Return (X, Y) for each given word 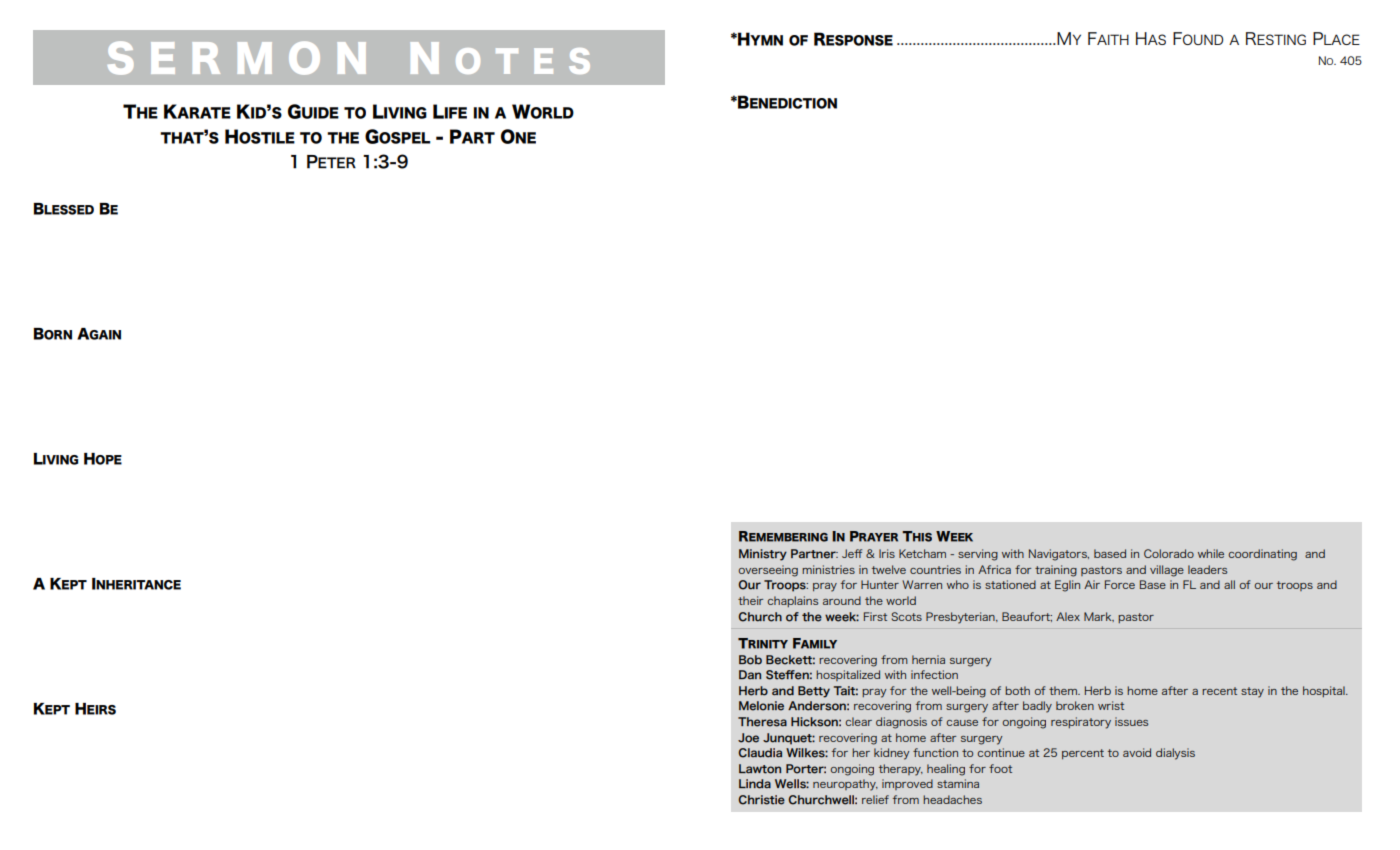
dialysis (1175, 754)
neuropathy (845, 785)
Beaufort (1027, 617)
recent (1219, 691)
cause (962, 723)
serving (978, 555)
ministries (828, 569)
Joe (748, 738)
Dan (750, 674)
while (1211, 553)
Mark (1099, 617)
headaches (952, 799)
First (875, 616)
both (1017, 690)
